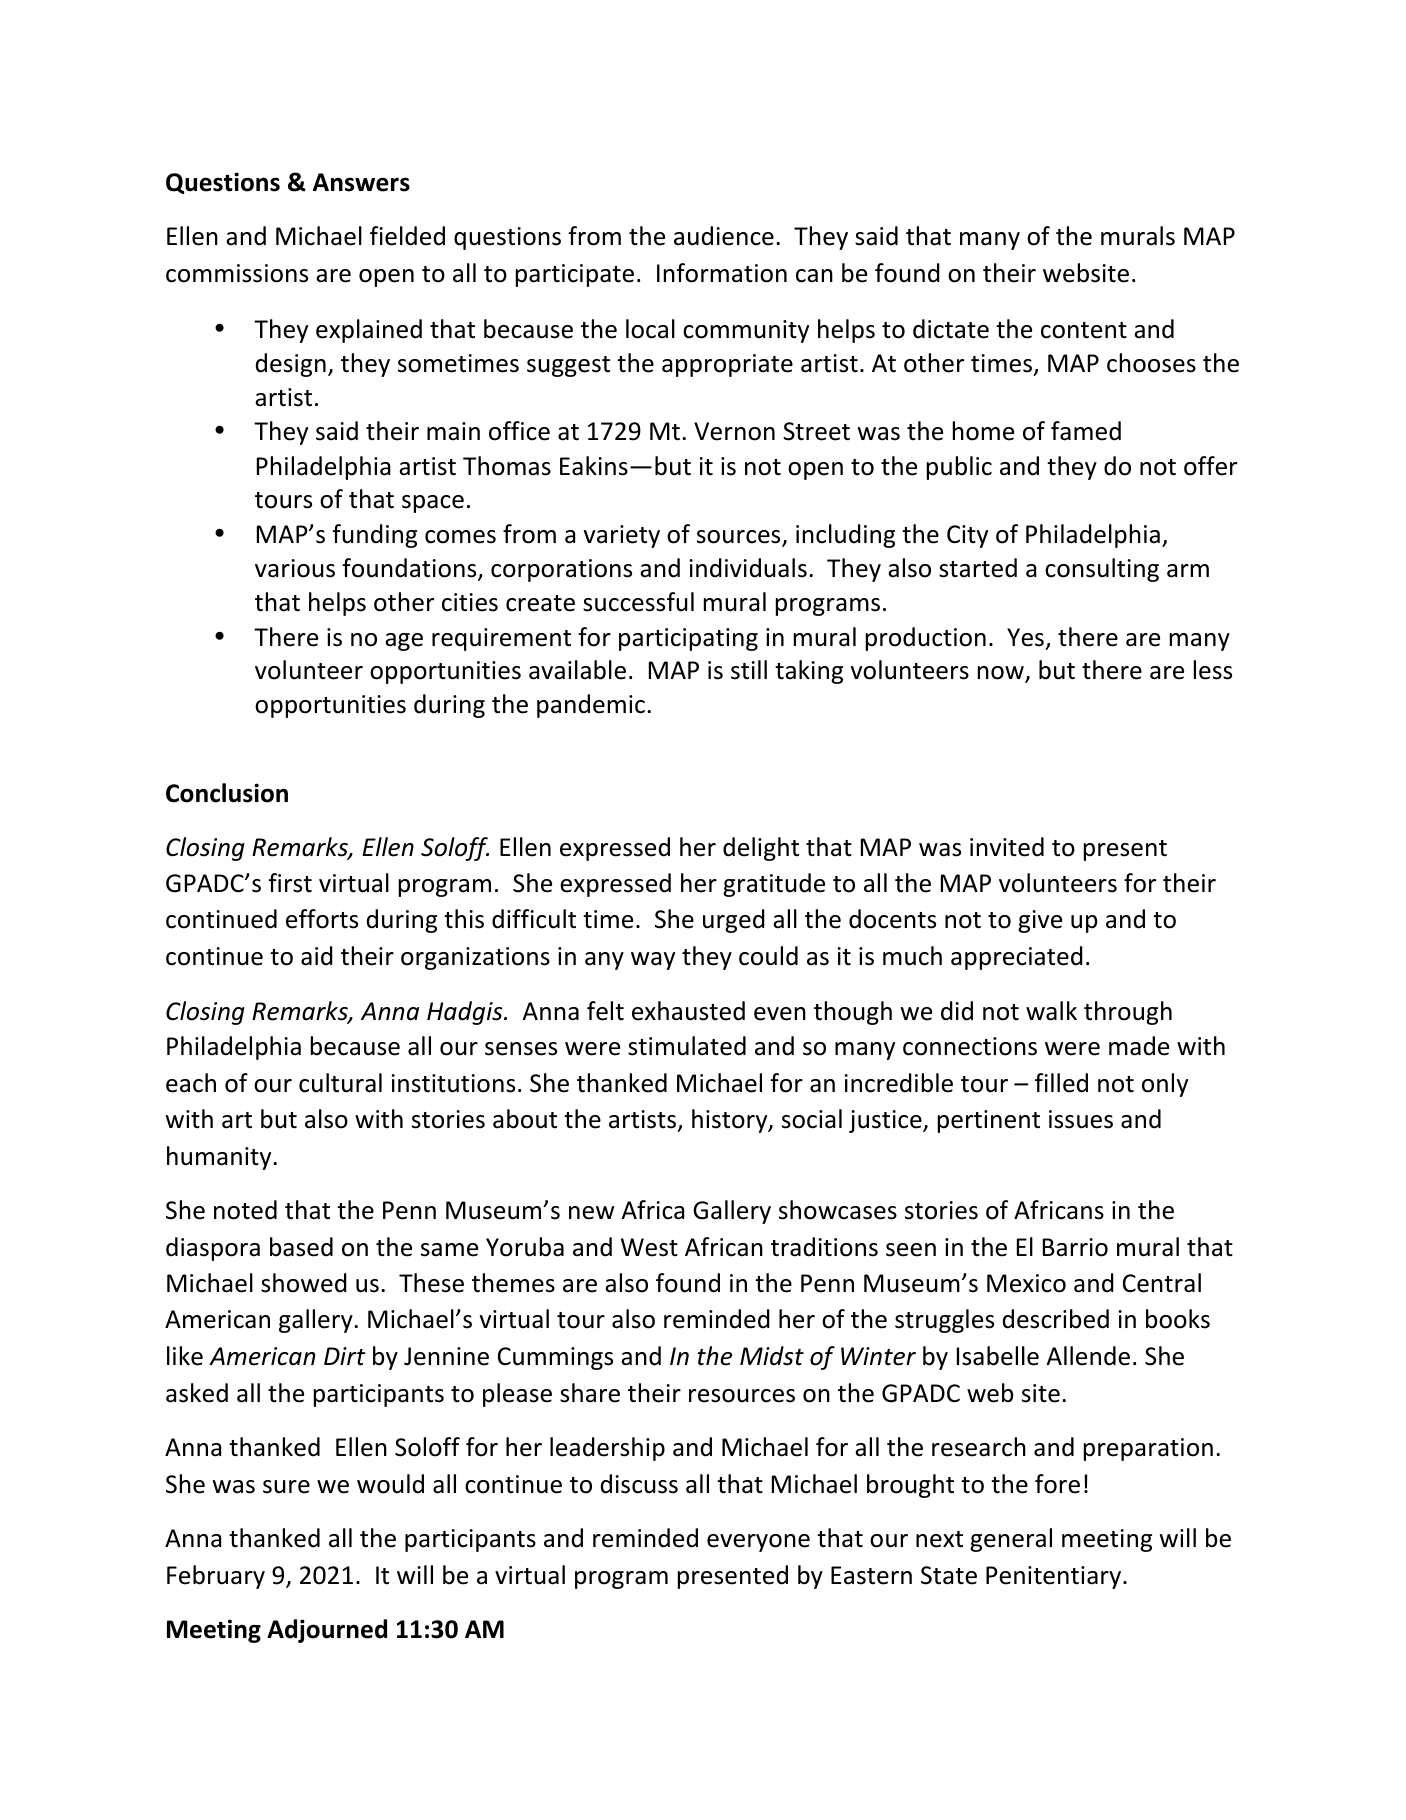 The image size is (1406, 1820). What do you see at coordinates (1084, 330) in the page?
I see `content` at bounding box center [1084, 330].
